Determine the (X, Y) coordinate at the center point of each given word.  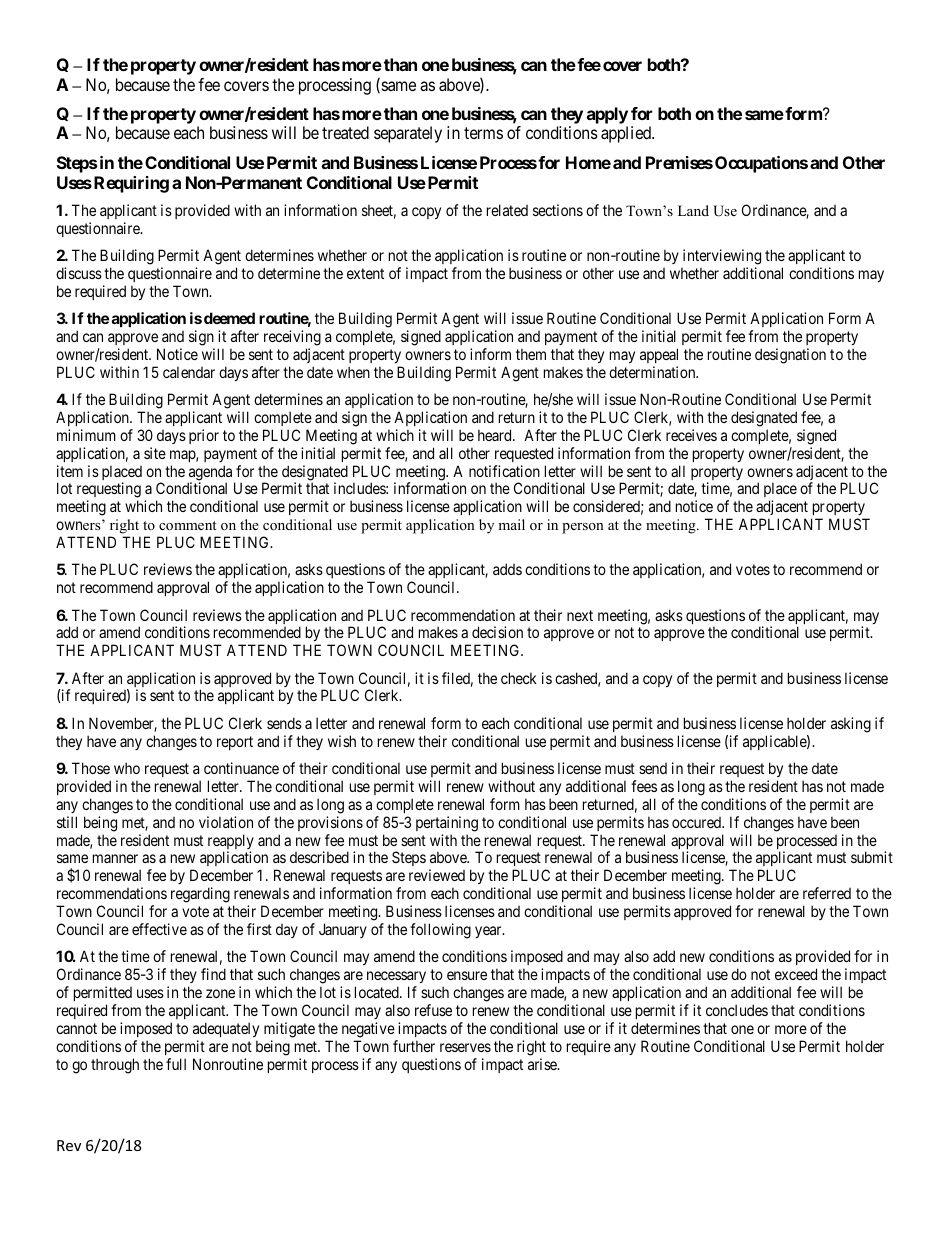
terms (483, 133)
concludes (737, 1010)
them (531, 354)
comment (187, 525)
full (176, 1064)
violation (226, 822)
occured (698, 822)
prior (204, 436)
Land (693, 210)
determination (653, 372)
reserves (465, 1047)
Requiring (131, 184)
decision (497, 632)
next (580, 615)
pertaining (447, 824)
